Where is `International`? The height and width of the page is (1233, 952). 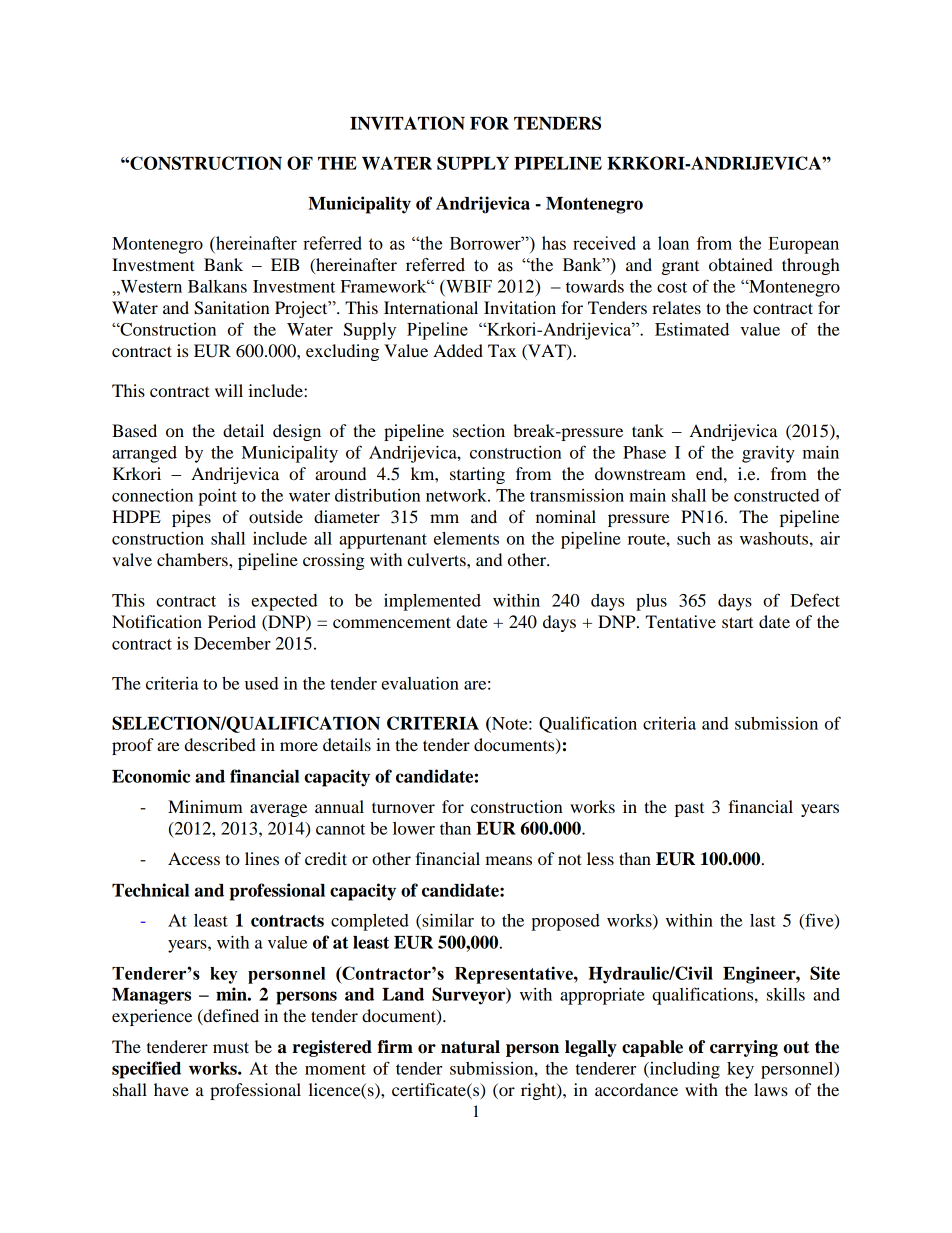 International is located at coordinates (431, 307).
